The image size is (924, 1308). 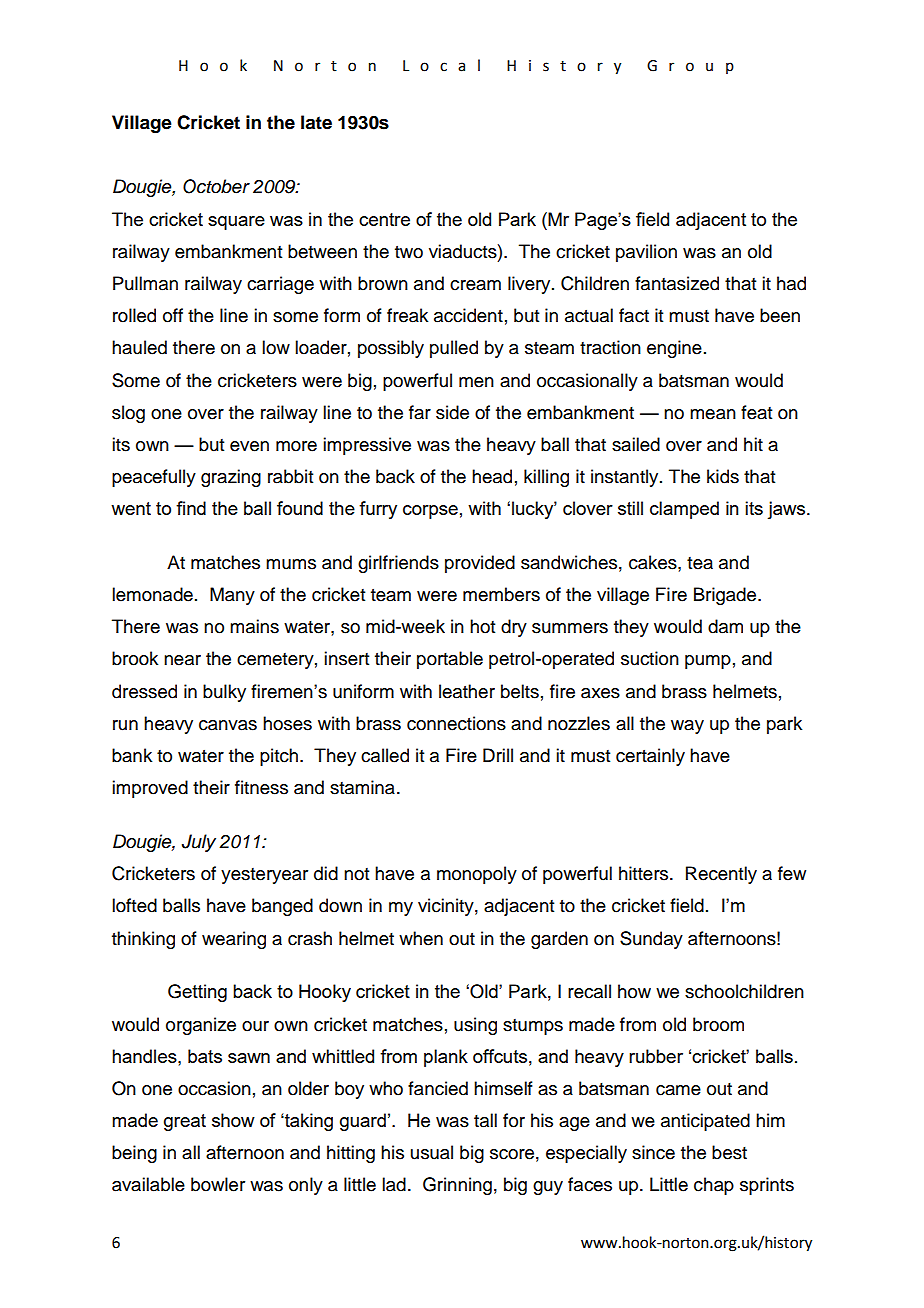 What do you see at coordinates (218, 1184) in the image?
I see `bowler` at bounding box center [218, 1184].
